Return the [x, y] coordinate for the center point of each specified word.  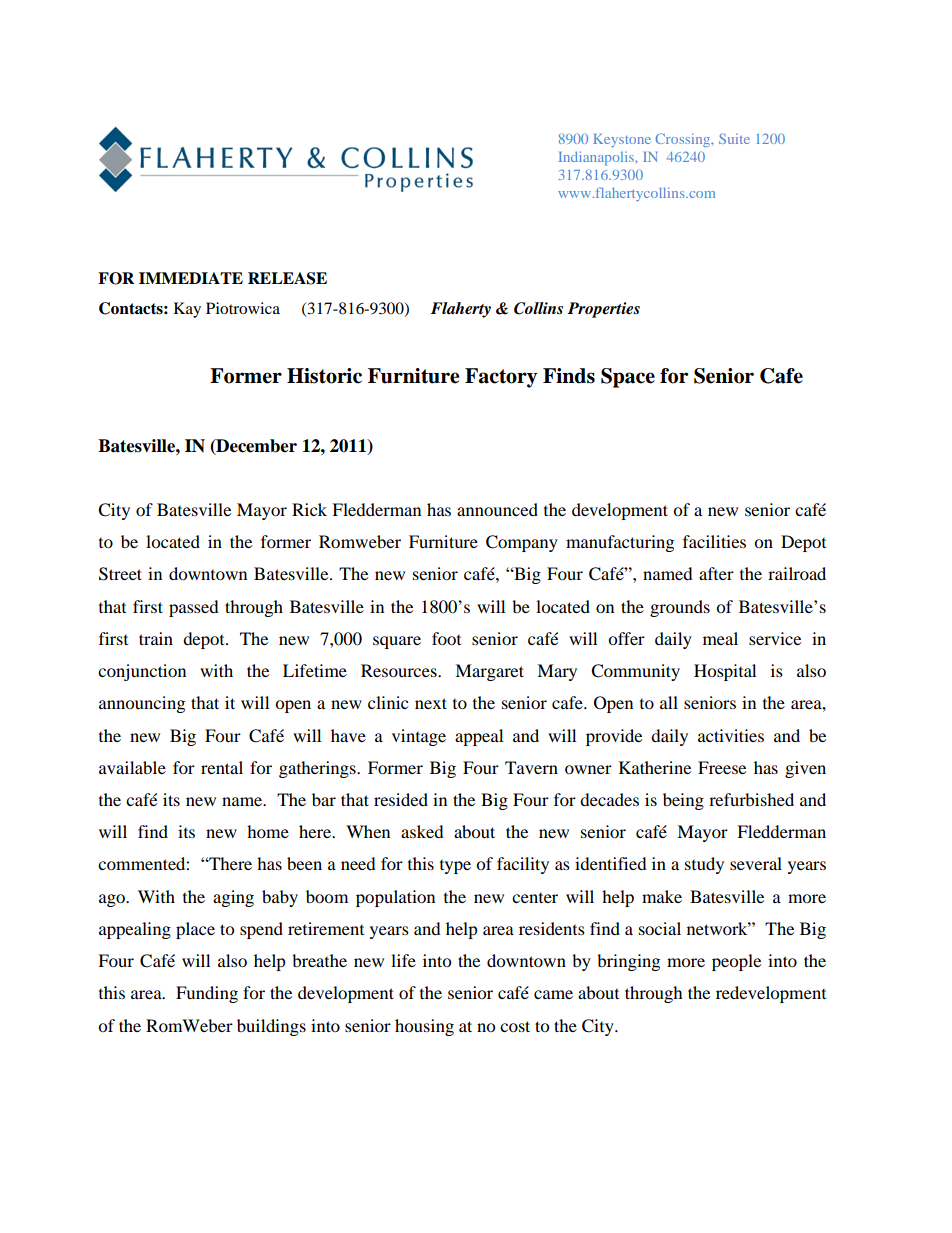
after [716, 573]
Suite [734, 138]
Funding [207, 994]
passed [194, 608]
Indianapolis [597, 158]
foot [446, 638]
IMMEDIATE [191, 278]
